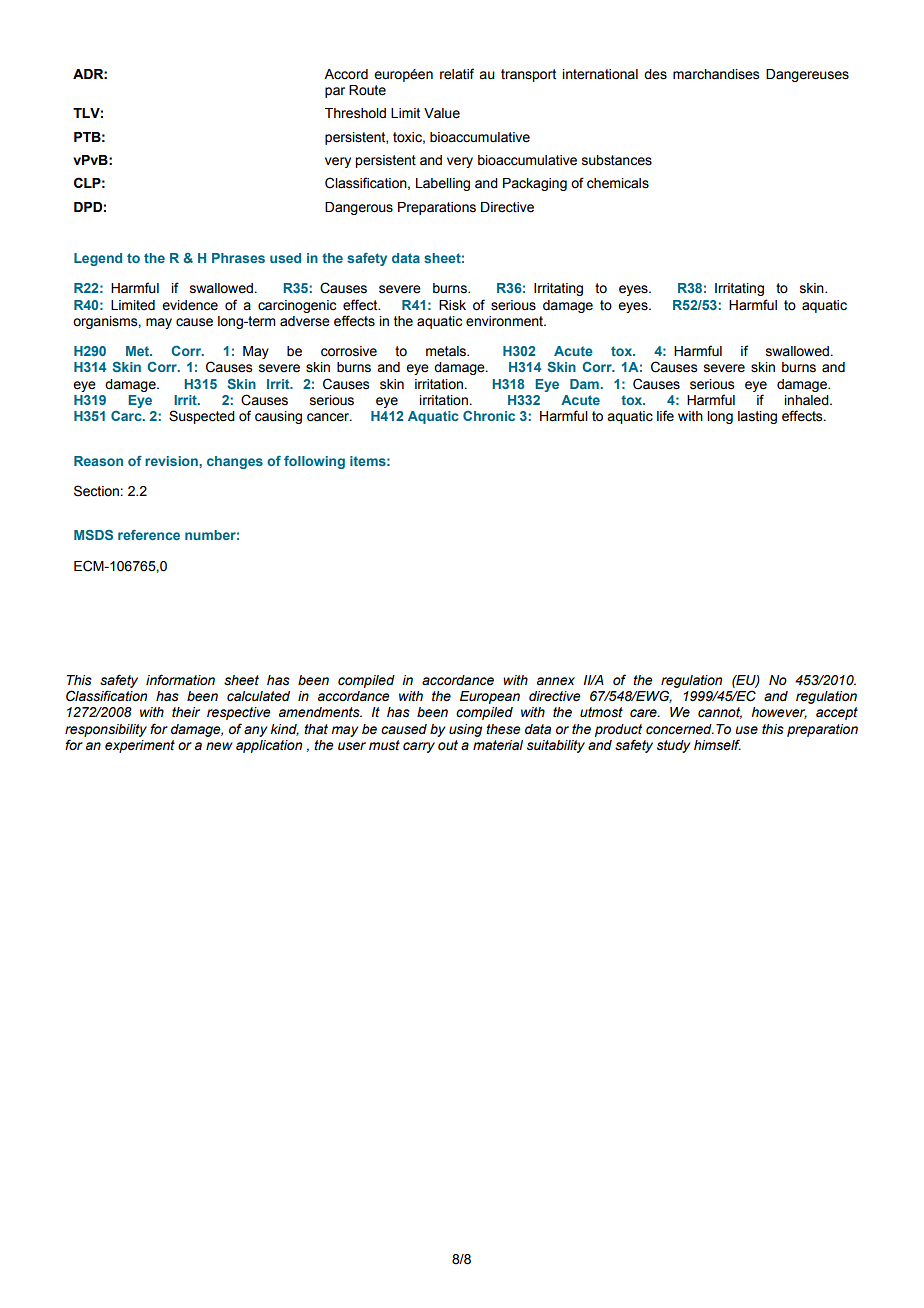 Image resolution: width=924 pixels, height=1308 pixels. I want to click on these, so click(503, 729).
